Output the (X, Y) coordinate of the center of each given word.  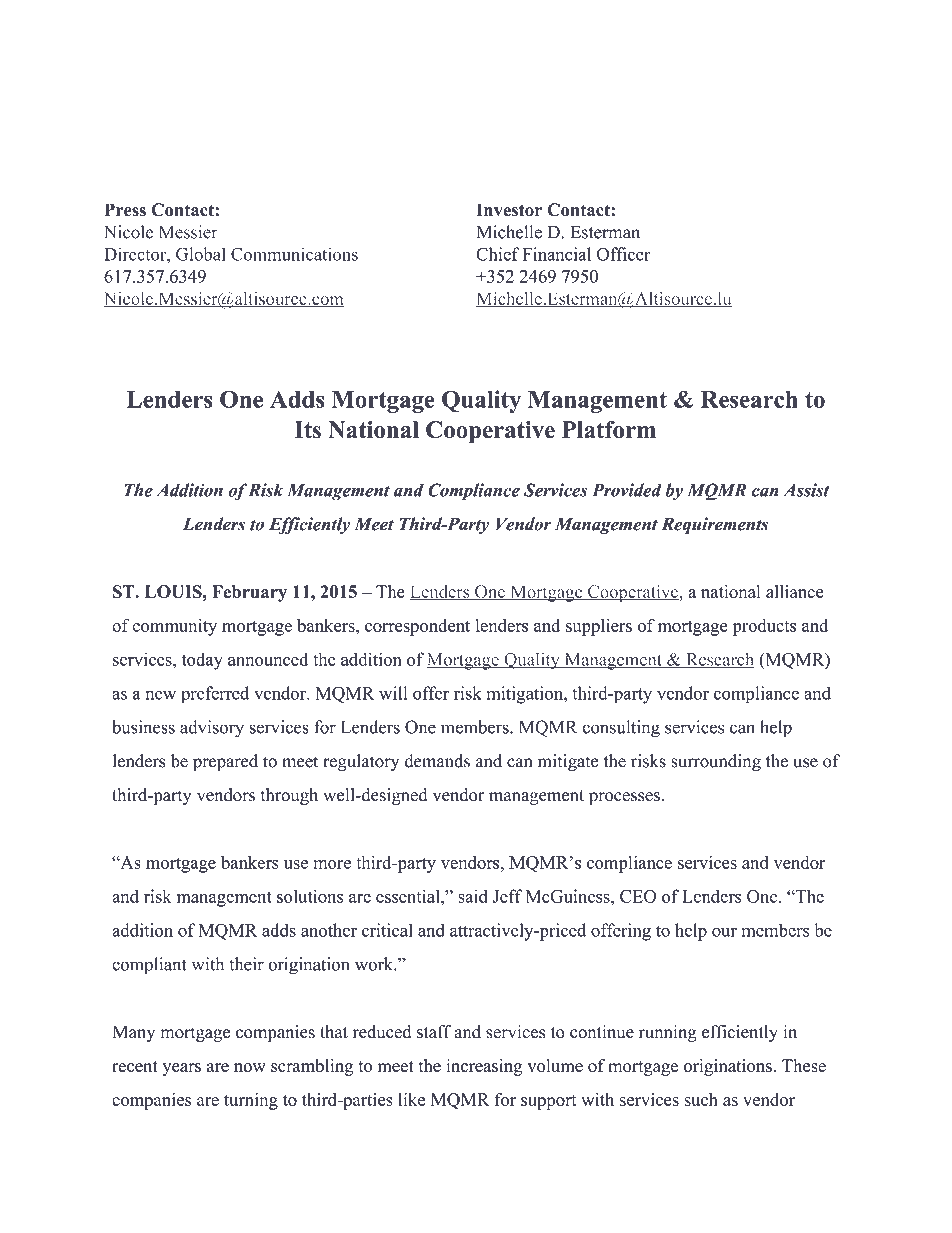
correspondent (417, 627)
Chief (498, 254)
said (473, 896)
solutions (310, 896)
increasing (484, 1067)
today (202, 661)
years (181, 1069)
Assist (806, 490)
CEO (638, 896)
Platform (609, 430)
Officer (624, 254)
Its (307, 430)
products (764, 627)
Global (201, 254)
